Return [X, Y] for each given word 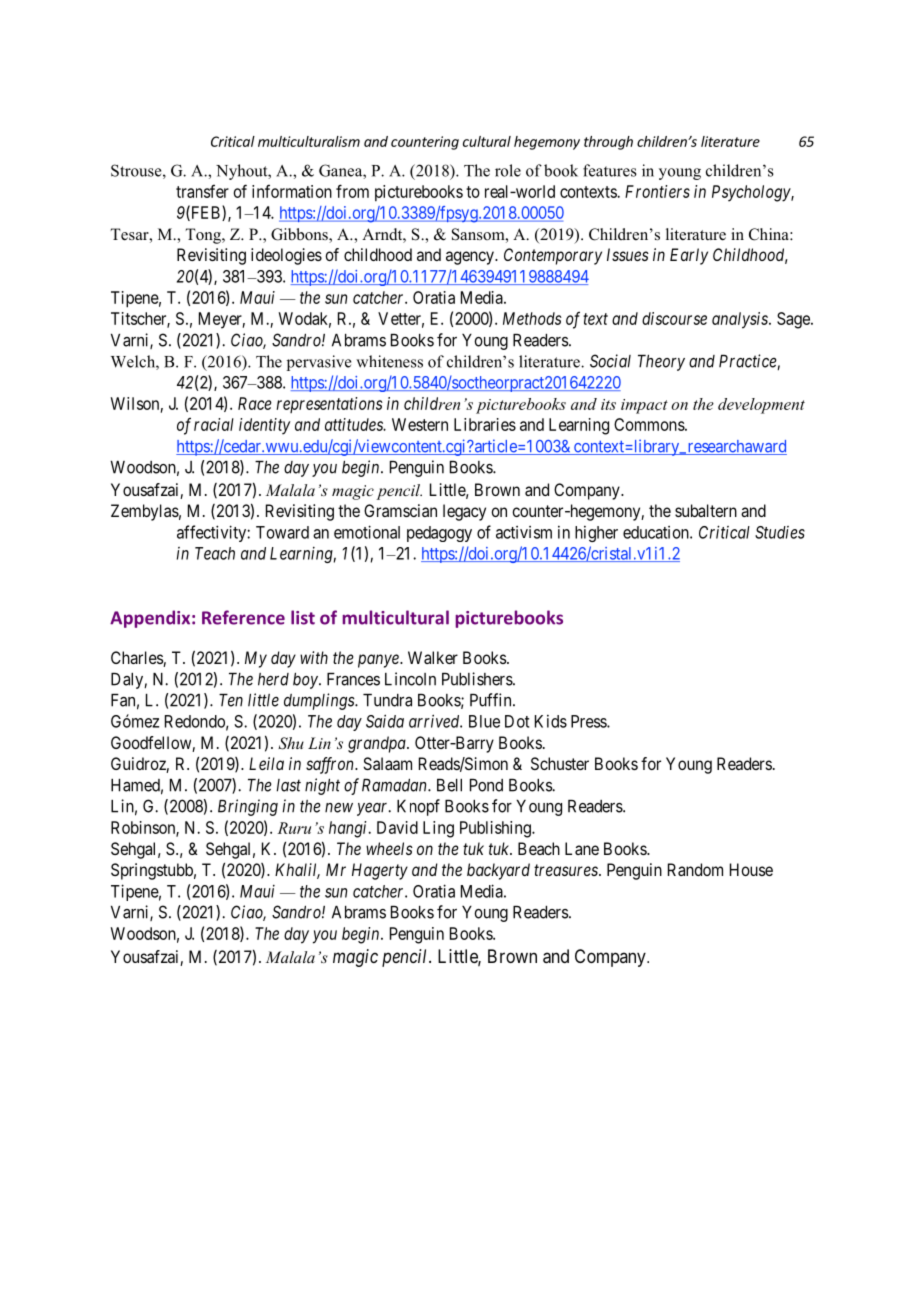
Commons [650, 424]
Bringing [248, 807]
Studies [780, 532]
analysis [741, 320]
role [508, 170]
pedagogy [439, 534]
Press [589, 721]
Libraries [485, 424]
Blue [484, 721]
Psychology [752, 193]
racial [214, 424]
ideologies [286, 256]
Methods [532, 318]
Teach [215, 553]
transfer [202, 191]
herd [273, 679]
